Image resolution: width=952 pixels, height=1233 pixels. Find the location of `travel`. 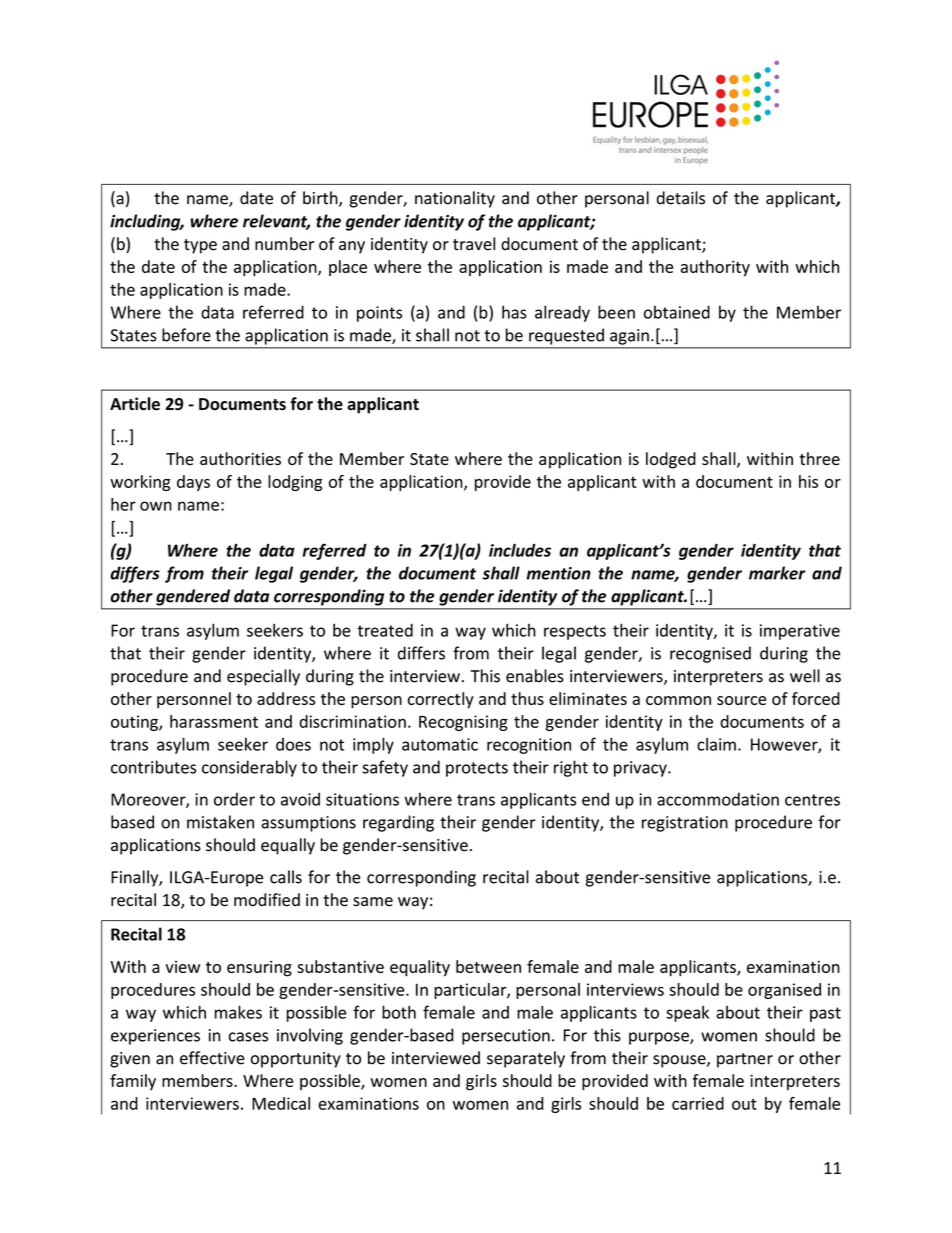

travel is located at coordinates (474, 244).
